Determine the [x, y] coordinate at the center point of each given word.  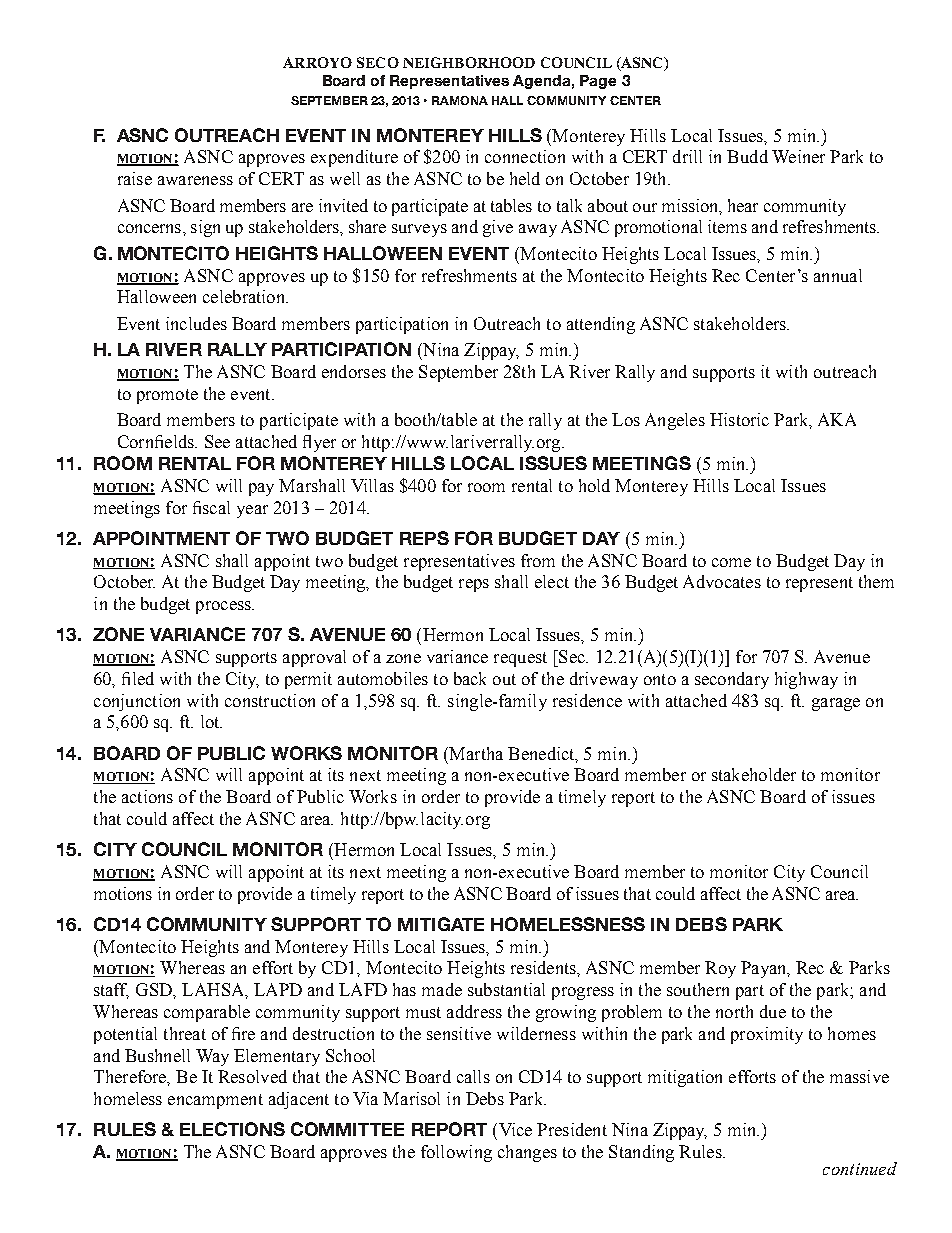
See [217, 441]
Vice [514, 1129]
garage [836, 704]
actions [147, 796]
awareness [195, 180]
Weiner [798, 156]
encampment [215, 1101]
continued [860, 1168]
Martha [475, 753]
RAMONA [460, 100]
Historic [739, 419]
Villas [372, 485]
